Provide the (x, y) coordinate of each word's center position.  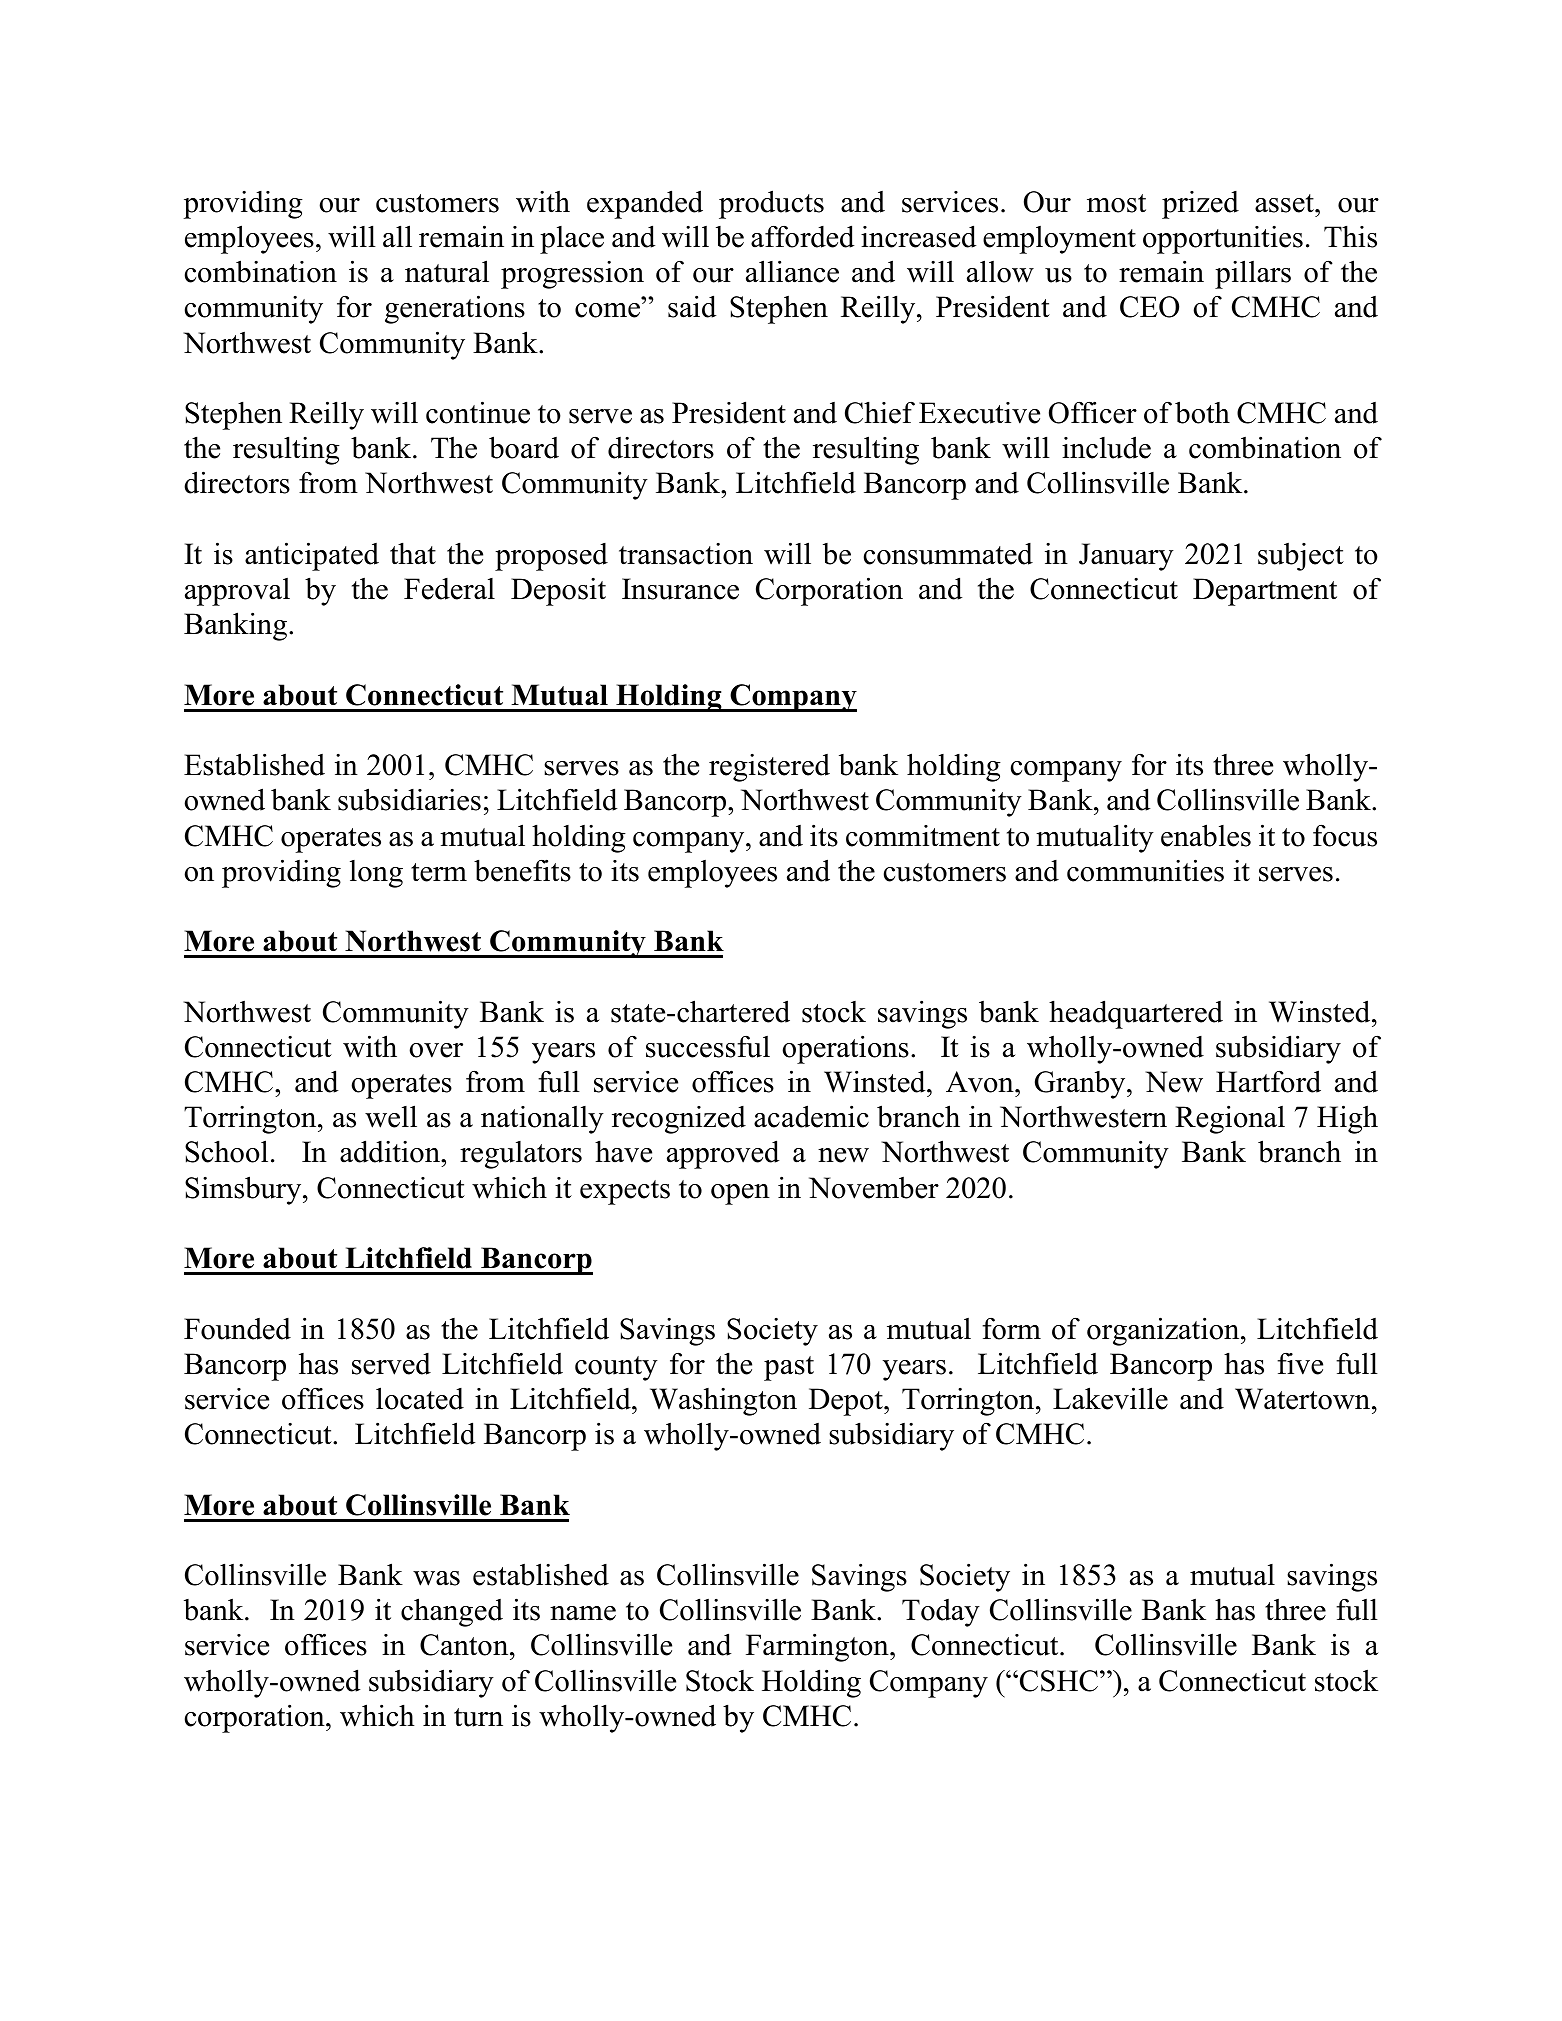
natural (447, 271)
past (789, 1368)
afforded (802, 236)
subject (1301, 557)
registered (769, 768)
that (413, 553)
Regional (1230, 1119)
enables (1206, 835)
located (420, 1398)
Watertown (1304, 1399)
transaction (686, 554)
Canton (465, 1645)
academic (811, 1116)
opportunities (1223, 240)
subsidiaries (409, 799)
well (391, 1116)
